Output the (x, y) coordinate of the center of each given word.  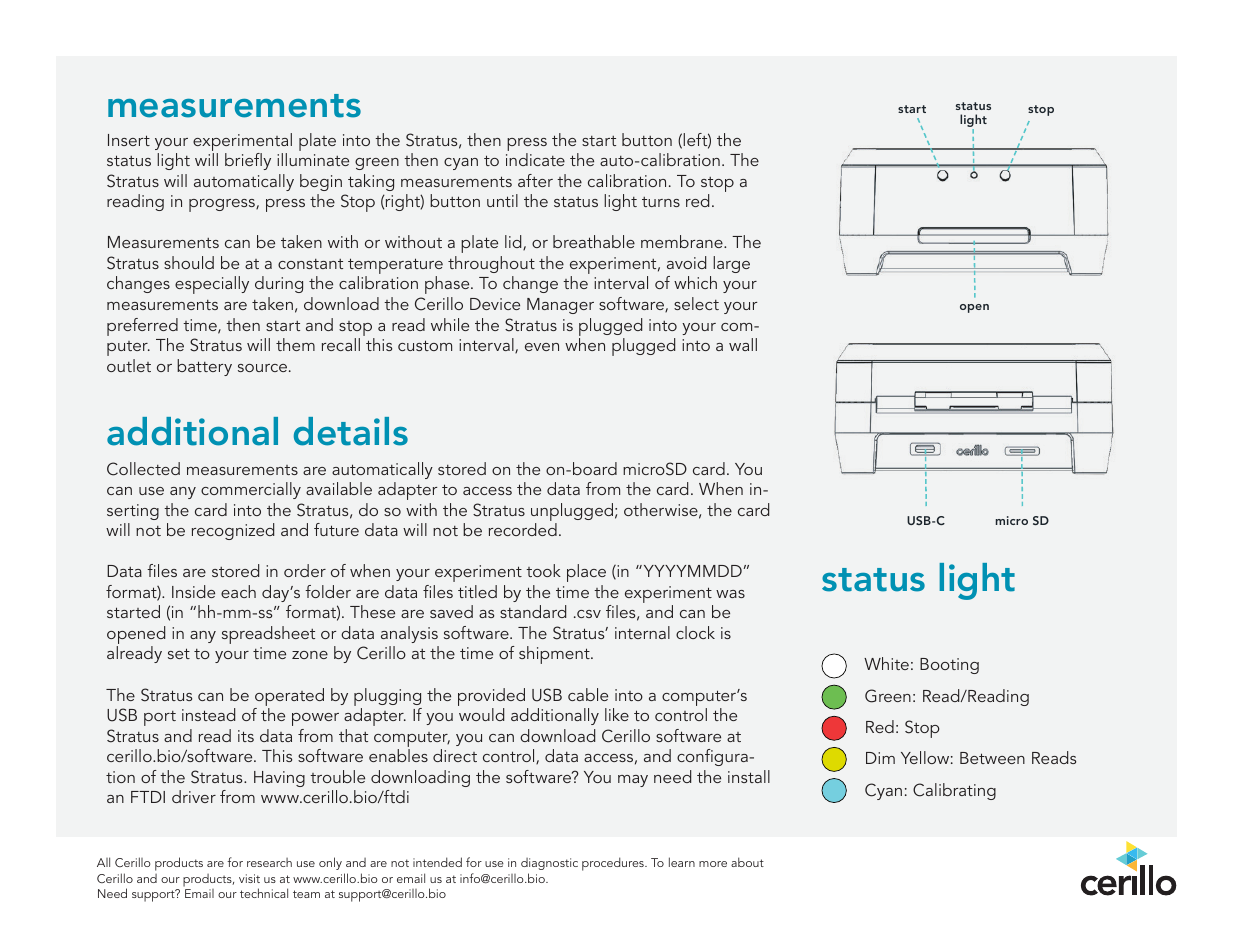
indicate (535, 159)
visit (249, 878)
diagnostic (549, 864)
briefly (248, 161)
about (747, 862)
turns (661, 202)
